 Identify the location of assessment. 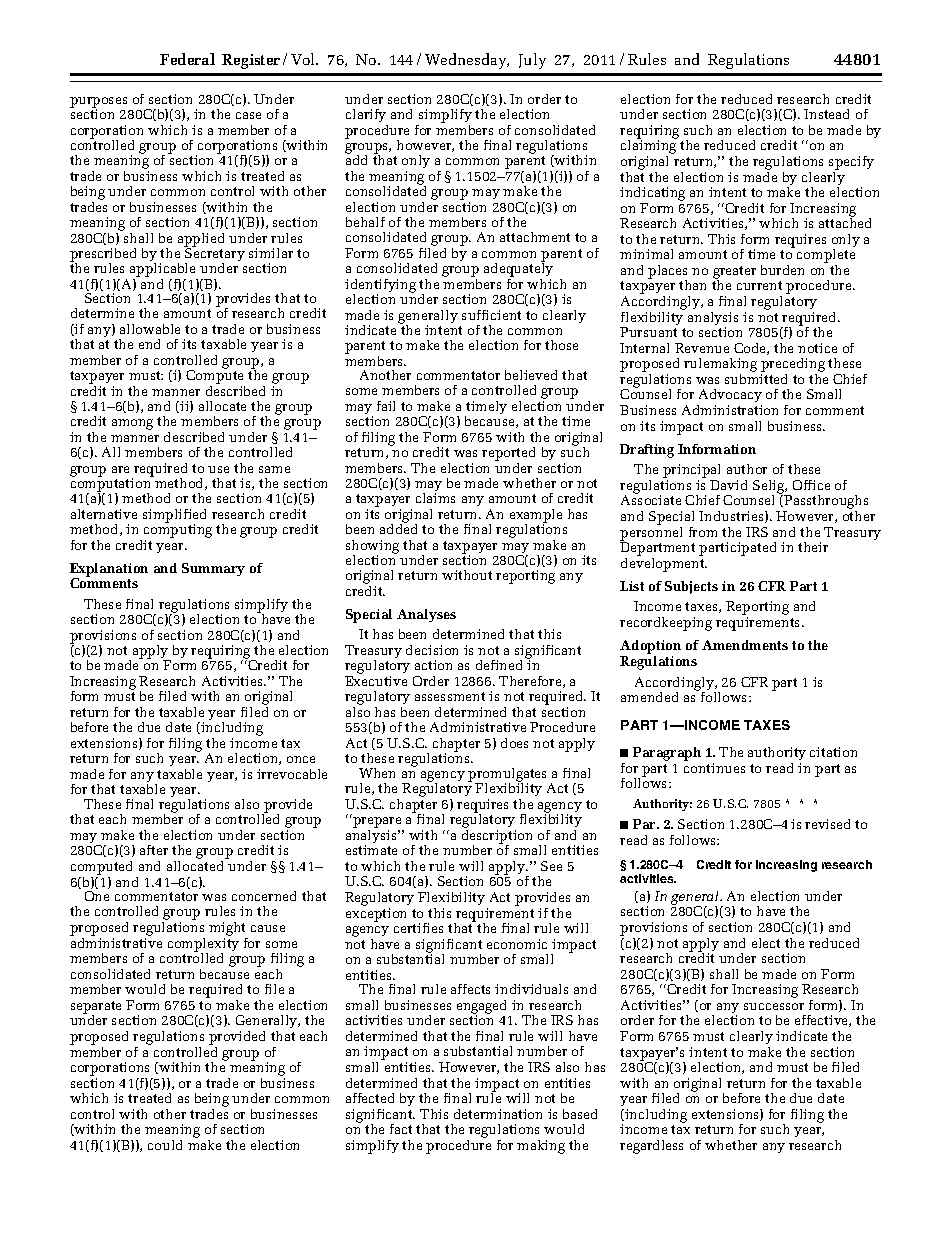
(450, 696).
